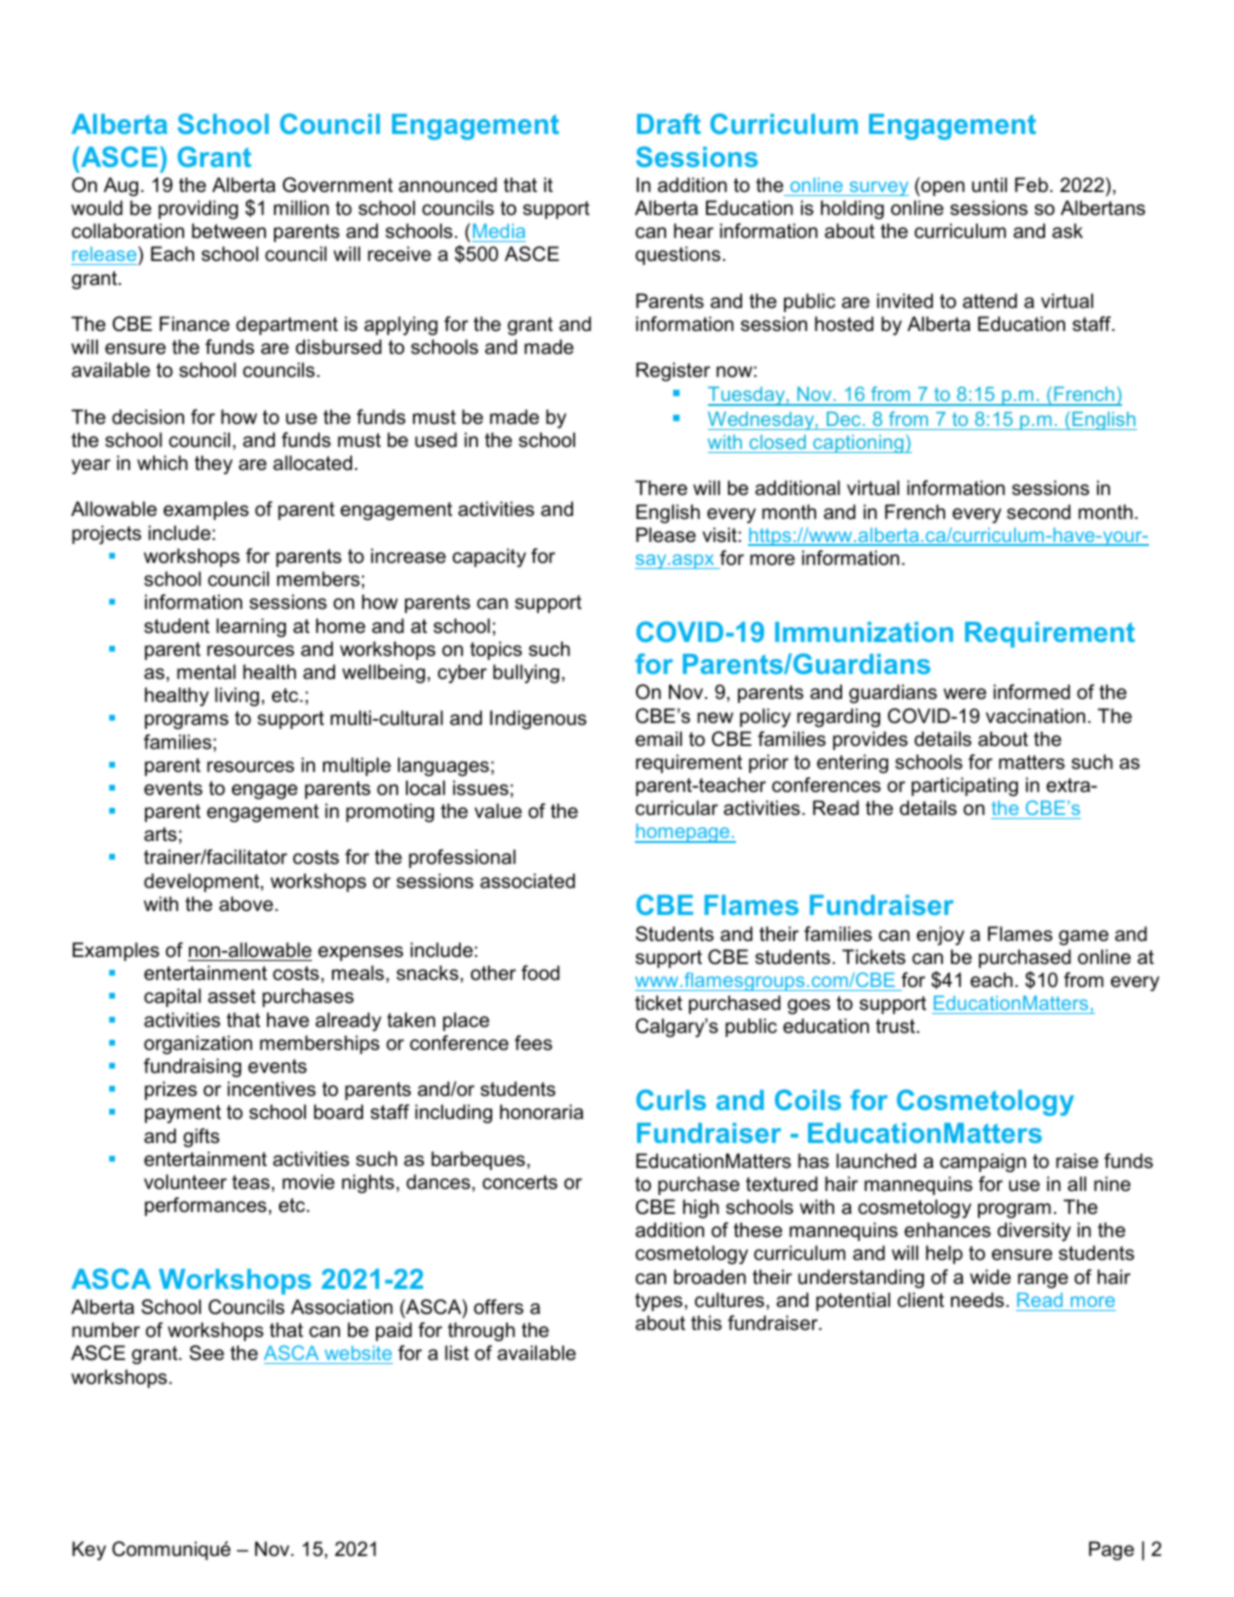  What do you see at coordinates (669, 123) in the screenshot?
I see `Draft` at bounding box center [669, 123].
